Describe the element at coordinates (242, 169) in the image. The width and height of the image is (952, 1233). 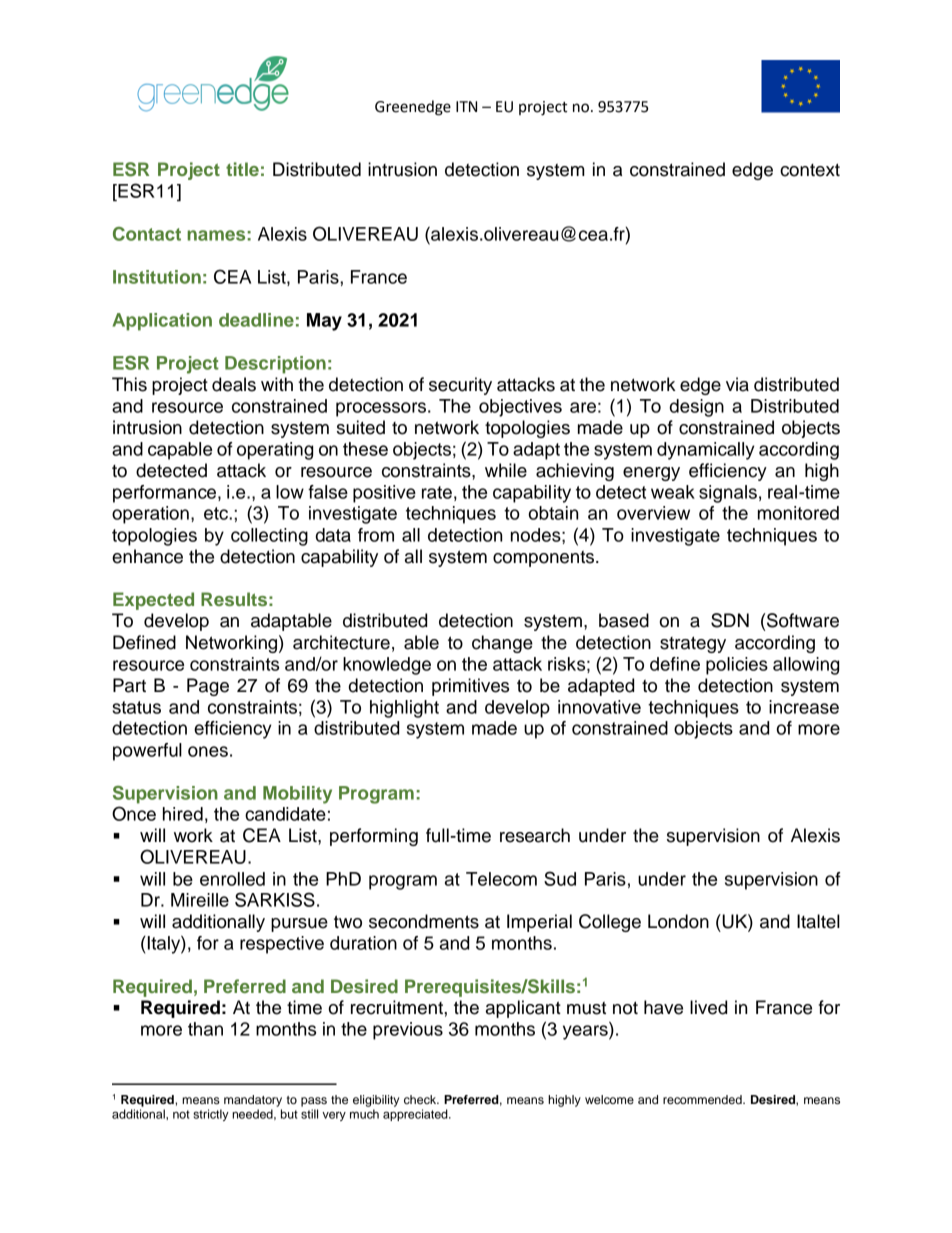
I see `title` at that location.
